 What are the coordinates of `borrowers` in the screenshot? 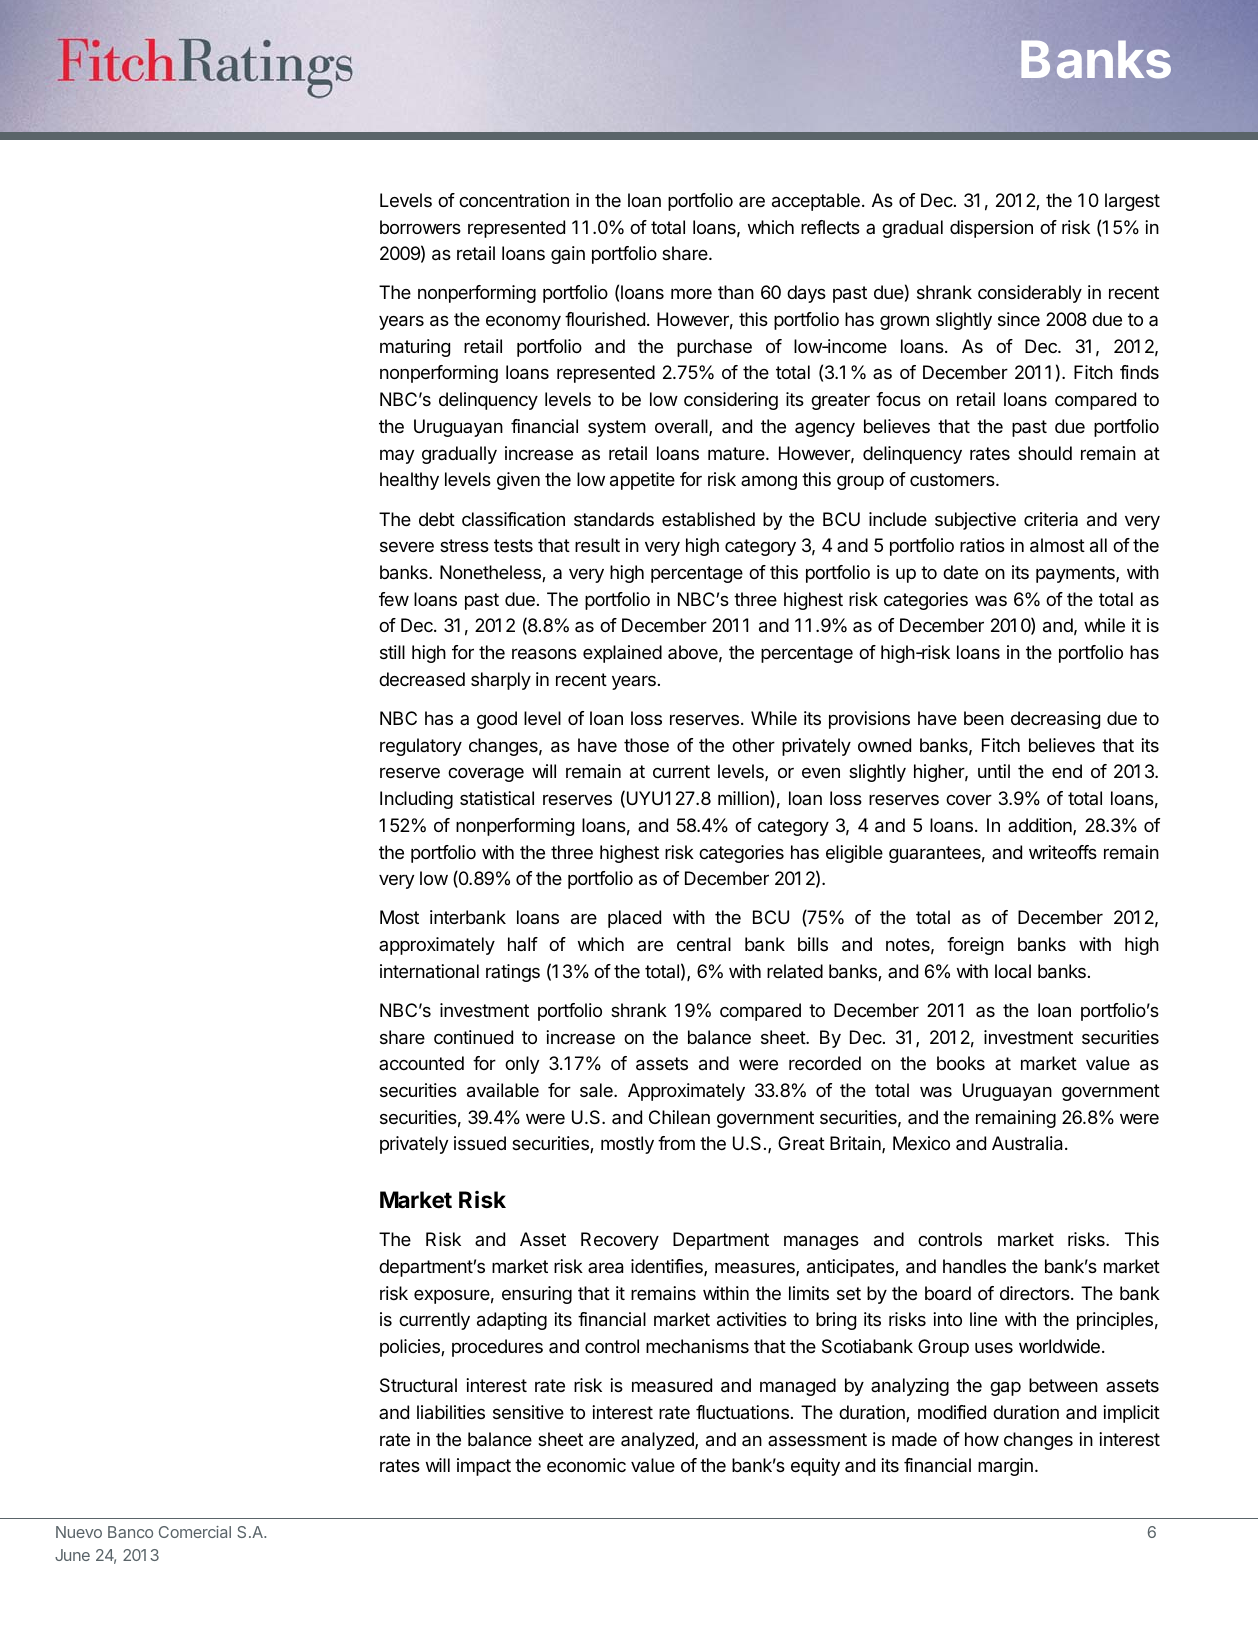 It's located at (420, 227).
